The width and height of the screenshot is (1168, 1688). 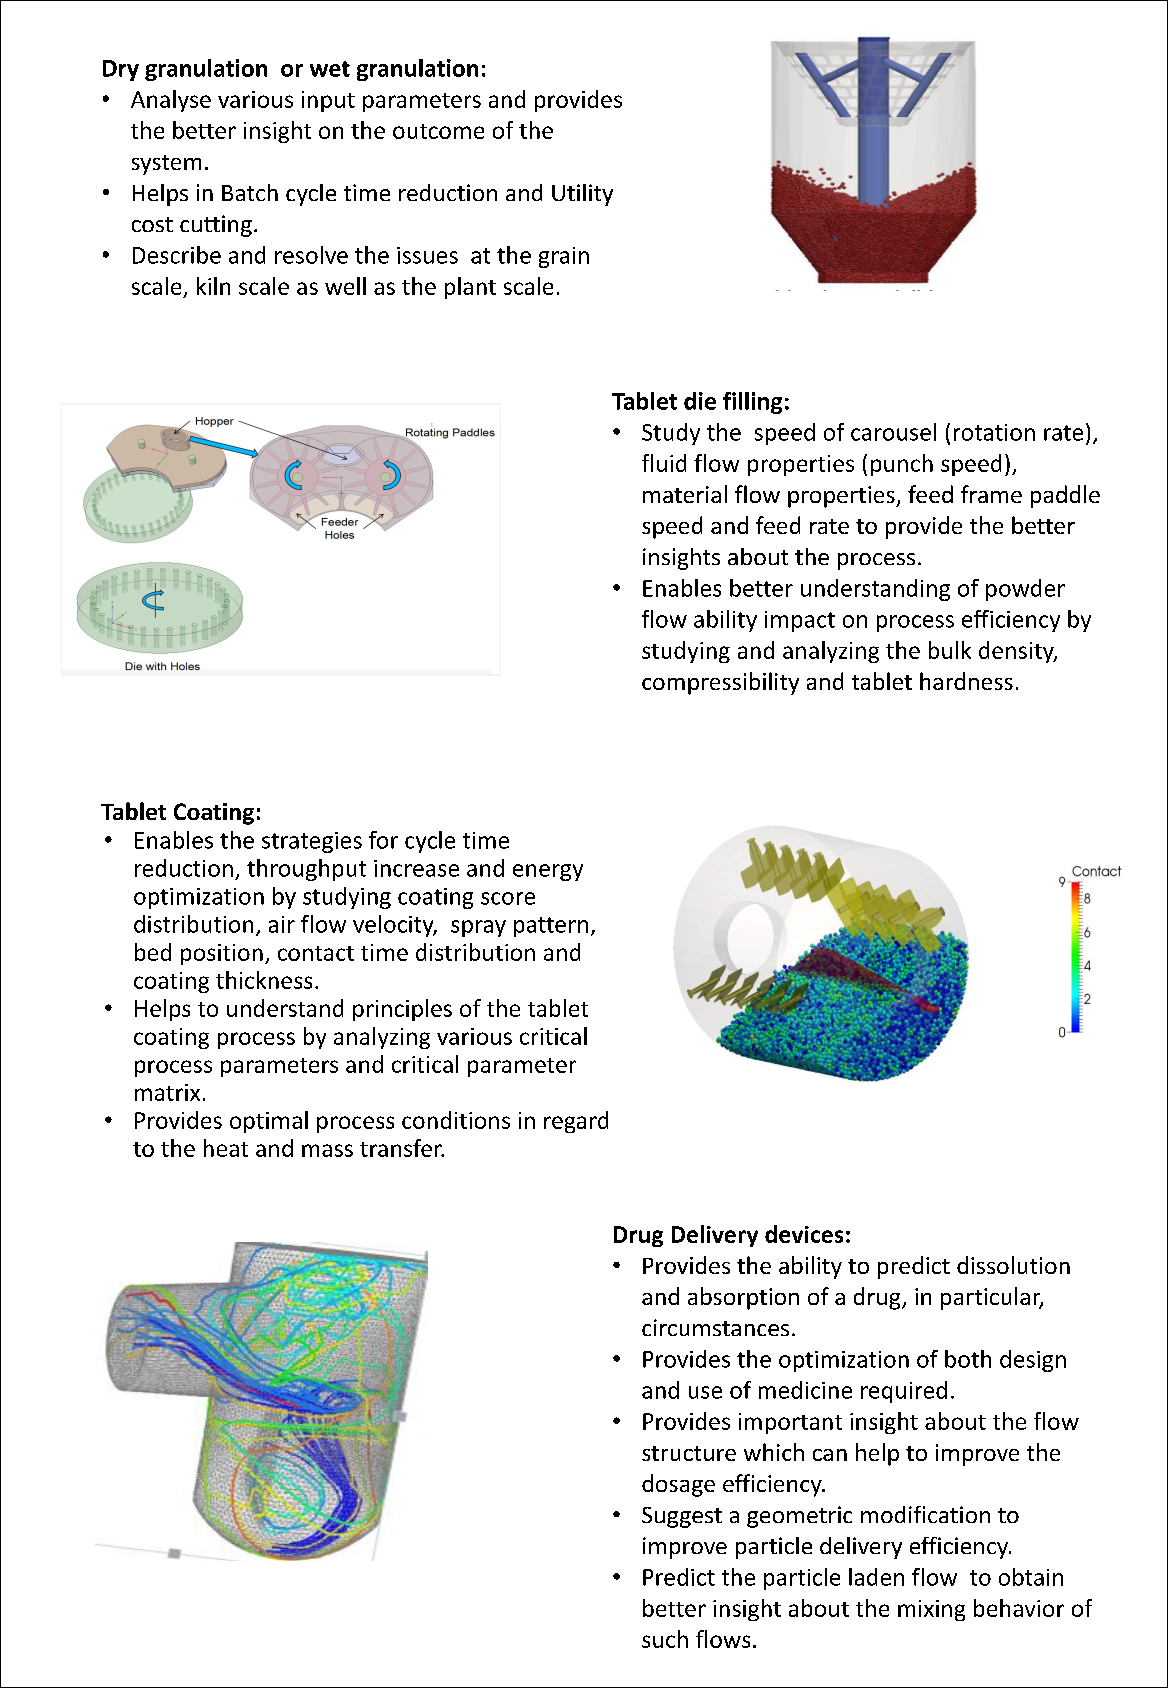 What do you see at coordinates (306, 870) in the screenshot?
I see `throughput` at bounding box center [306, 870].
